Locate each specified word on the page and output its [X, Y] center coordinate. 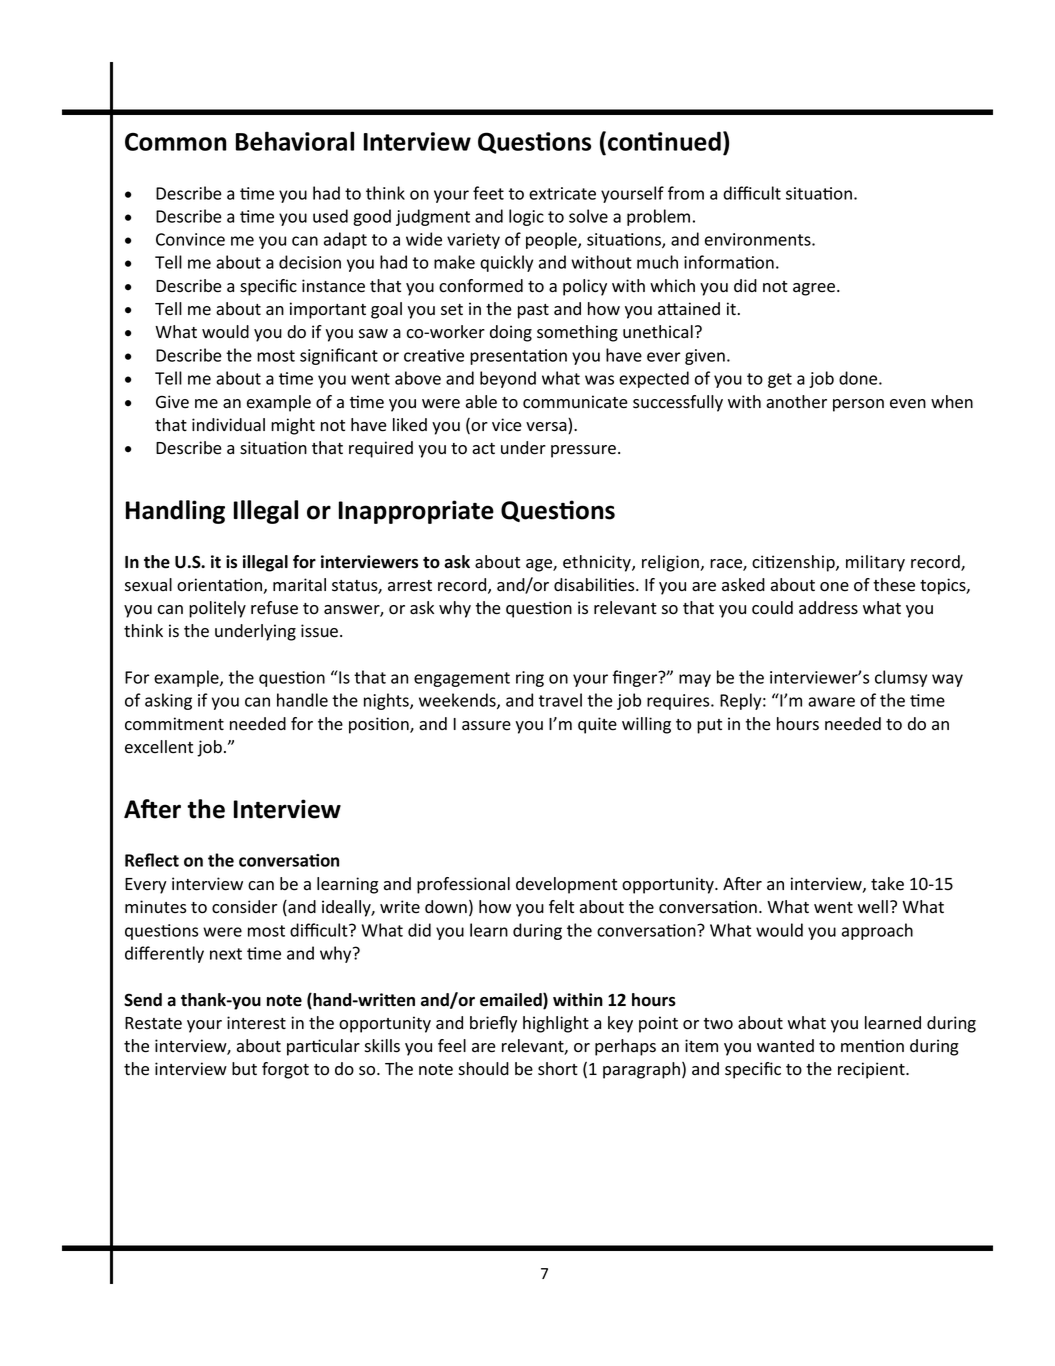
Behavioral [295, 141]
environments [759, 239]
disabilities [595, 585]
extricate [562, 193]
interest [256, 1023]
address [828, 608]
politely [217, 609]
